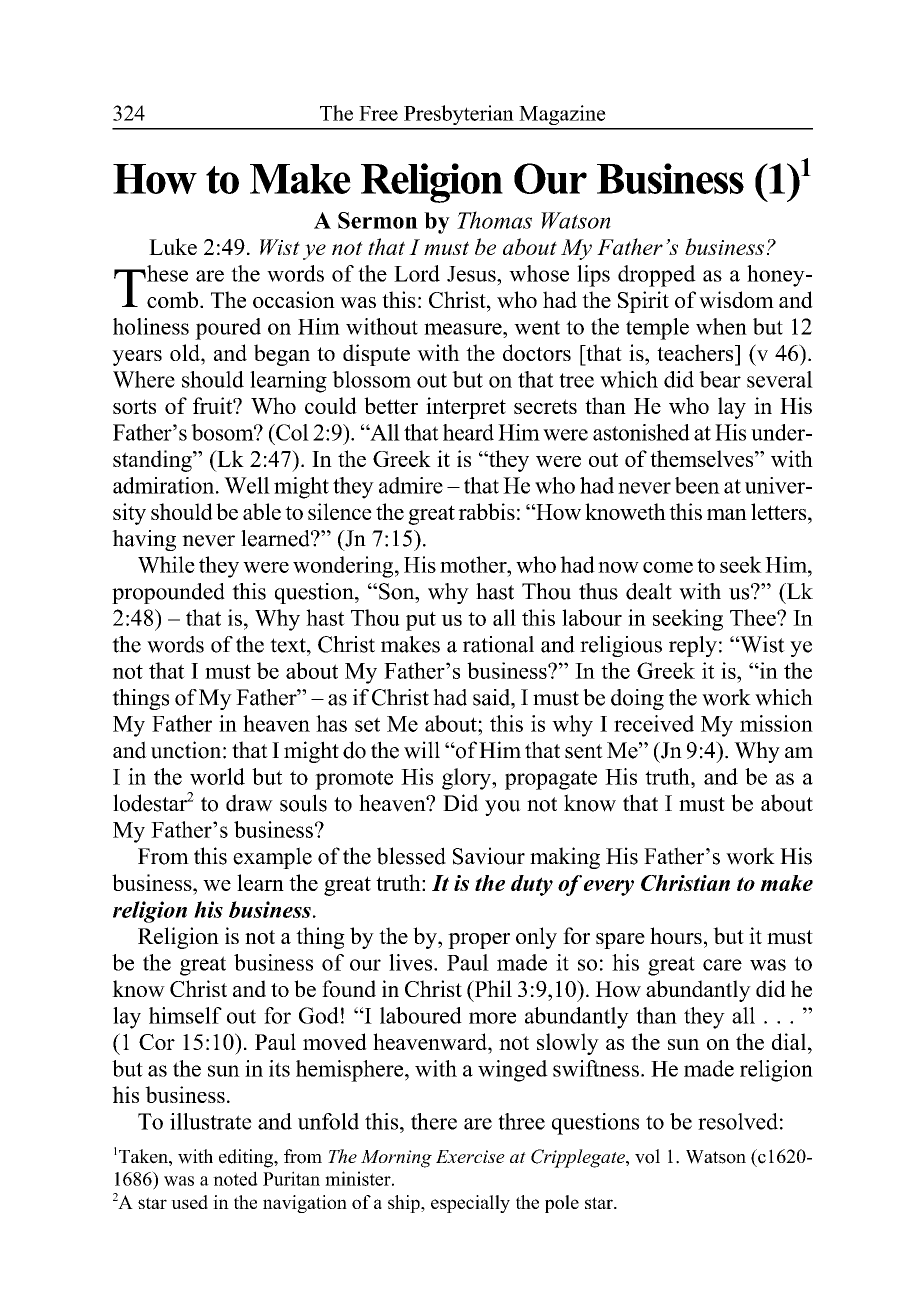 The width and height of the screenshot is (924, 1313). What do you see at coordinates (467, 779) in the screenshot?
I see `glory` at bounding box center [467, 779].
